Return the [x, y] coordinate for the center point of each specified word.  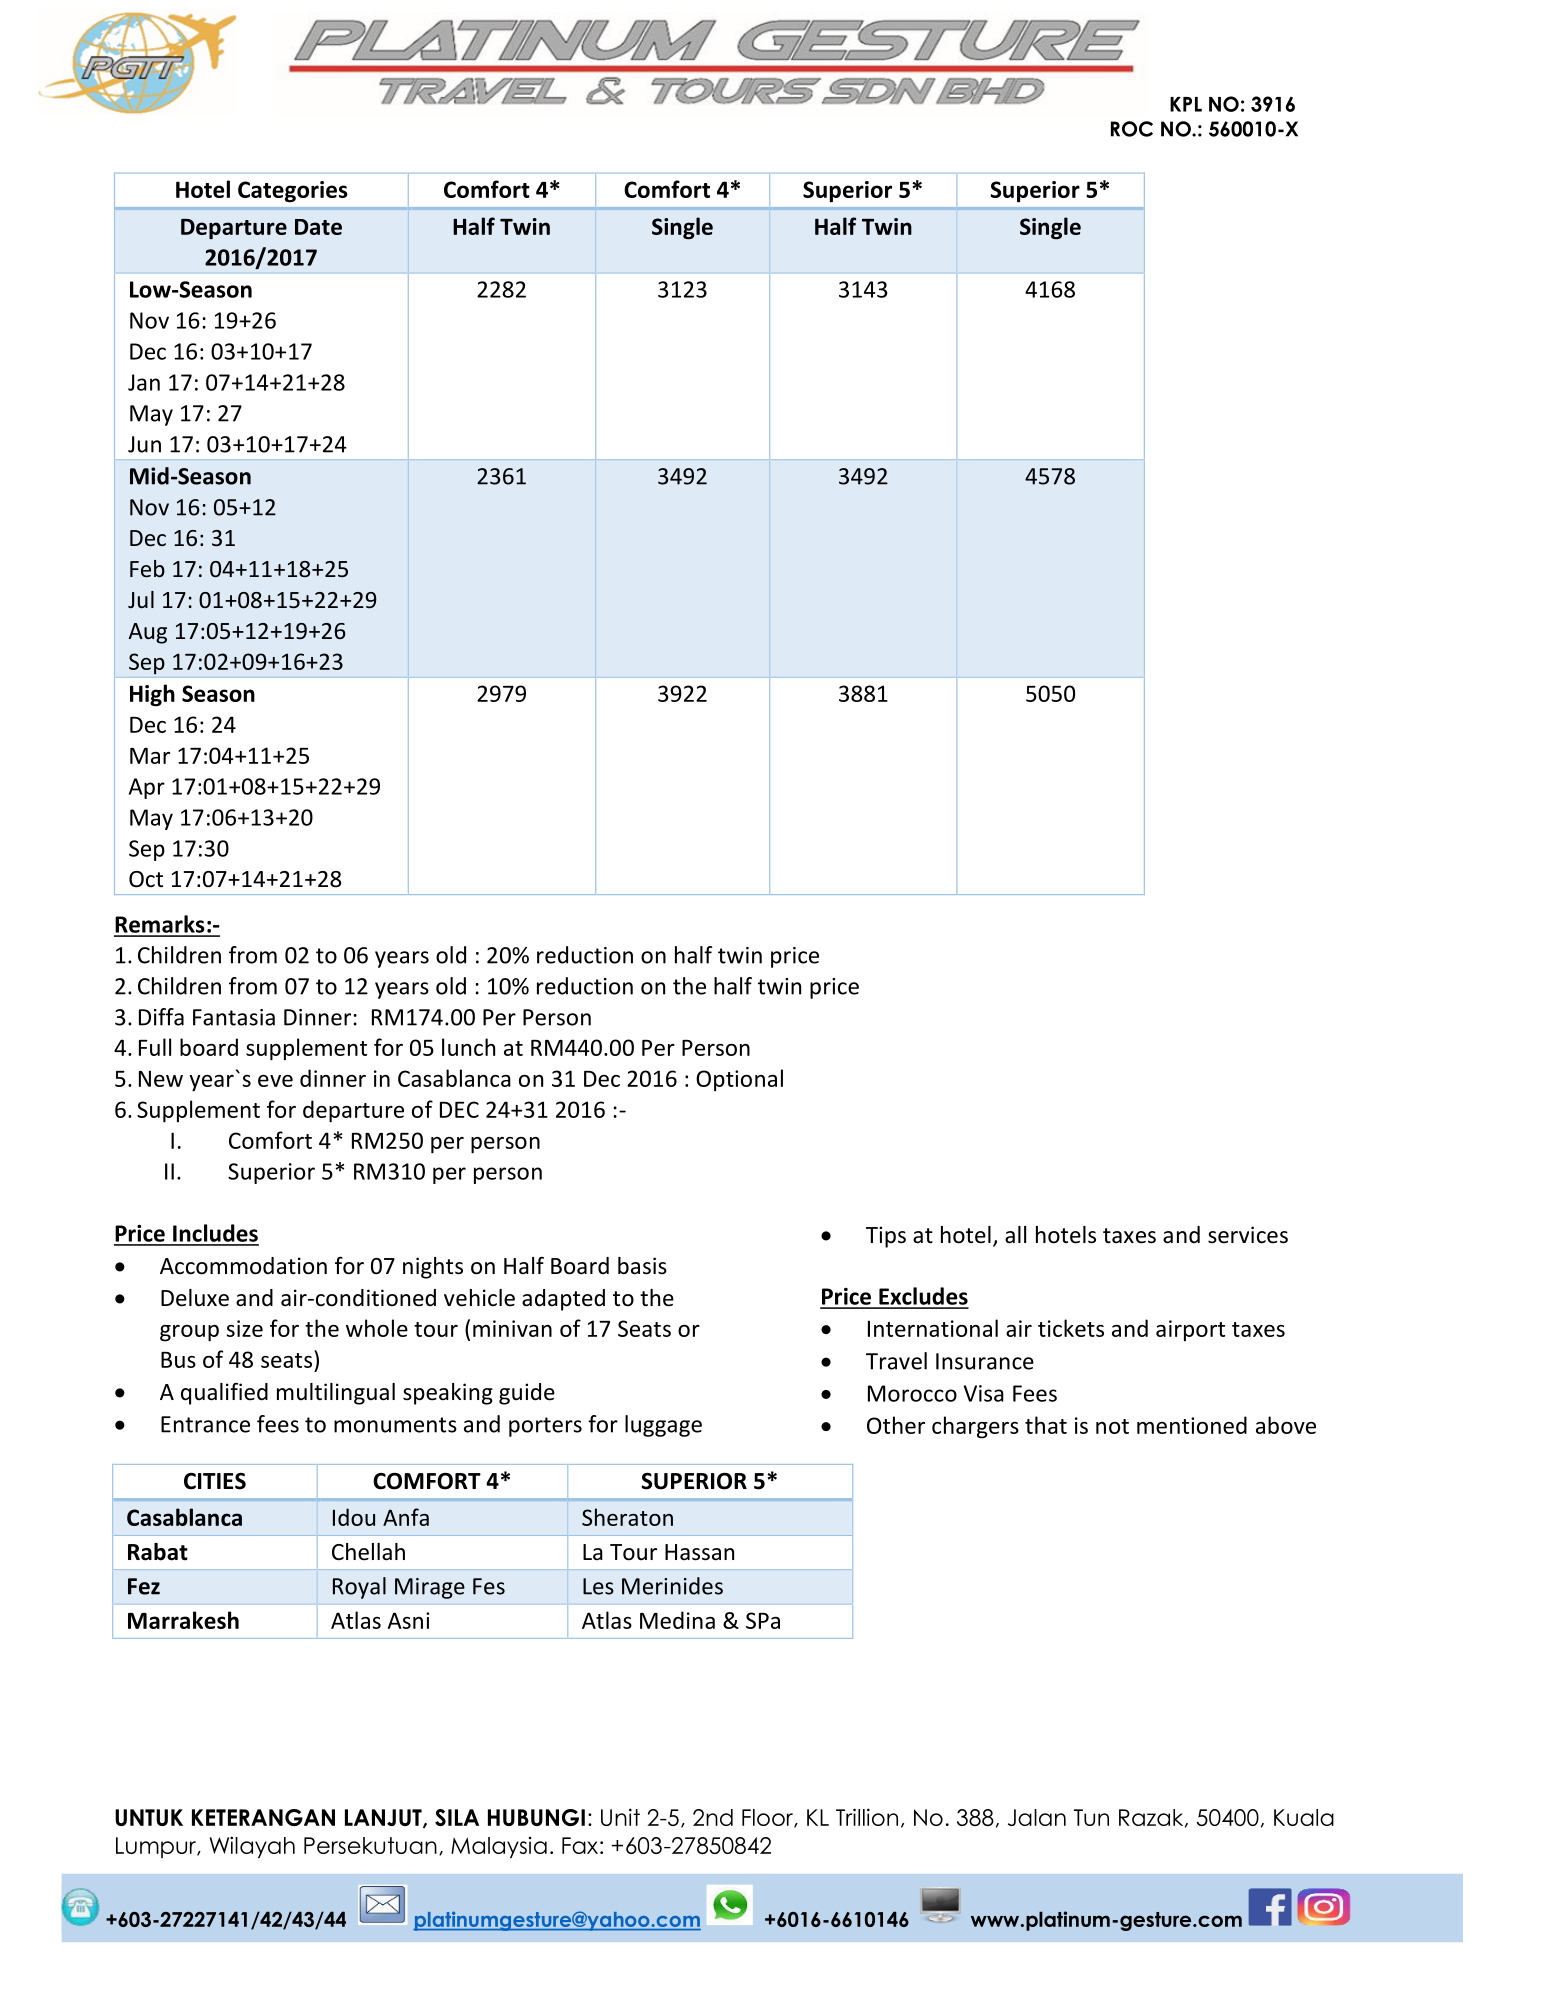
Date [318, 227]
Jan [144, 382]
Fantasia [234, 1017]
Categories [293, 192]
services [1248, 1235]
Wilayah [252, 1847]
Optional [739, 1080]
